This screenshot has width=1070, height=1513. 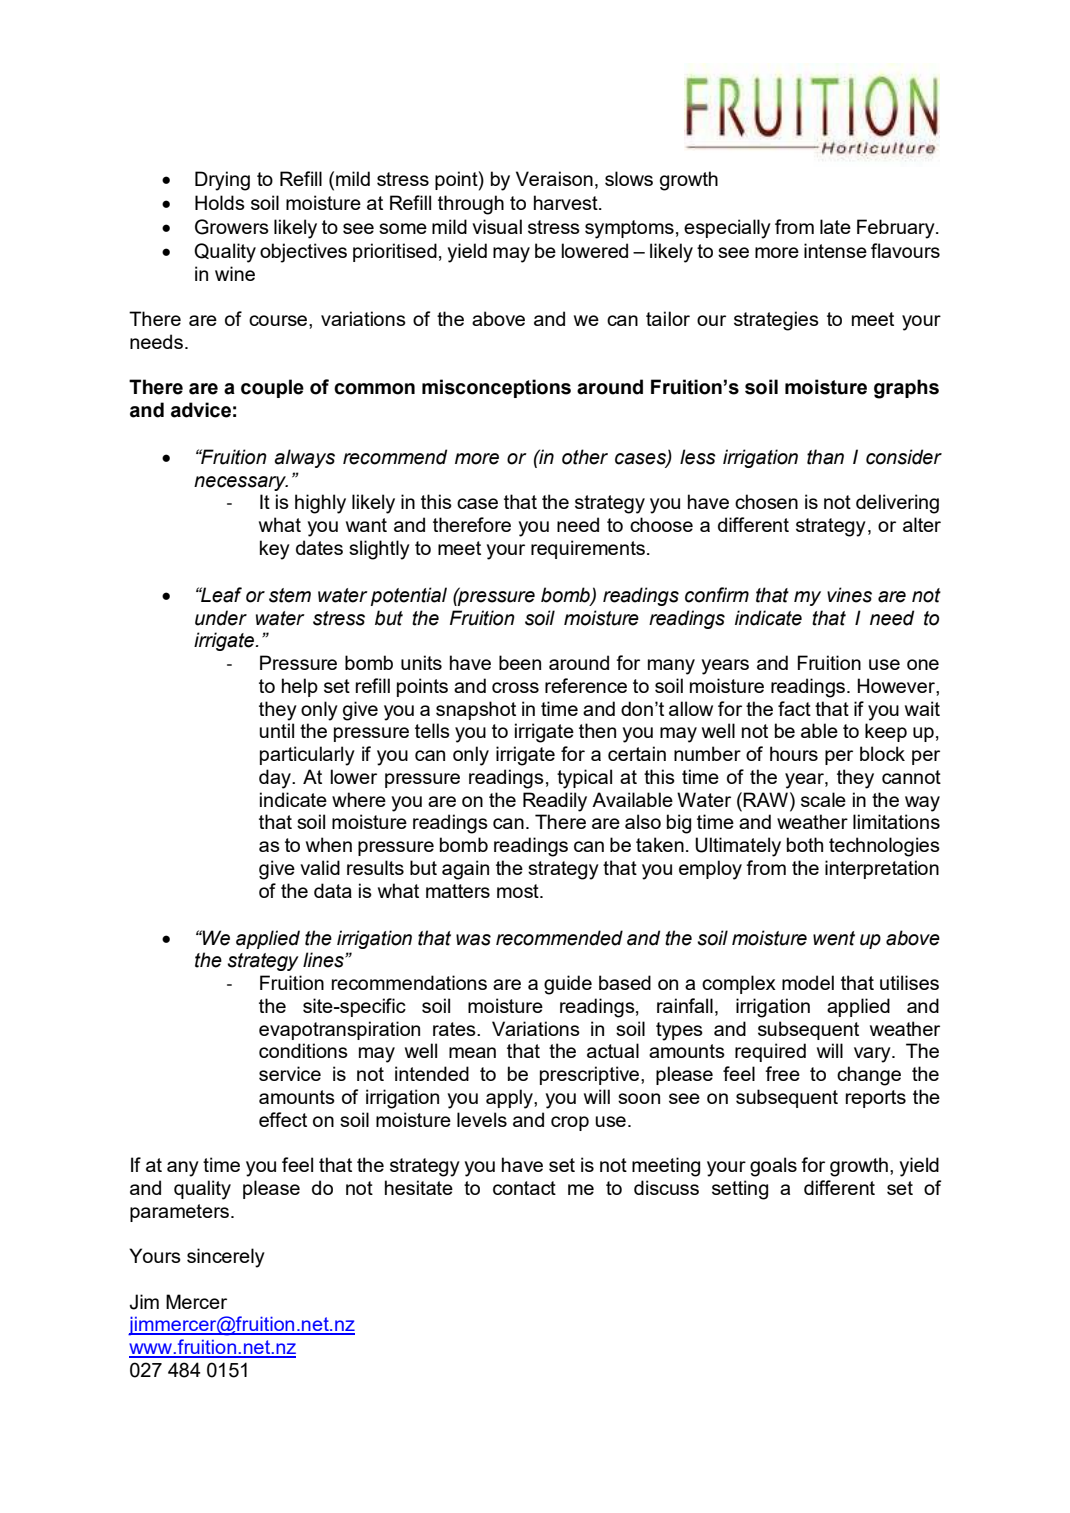 I want to click on vines, so click(x=849, y=595).
